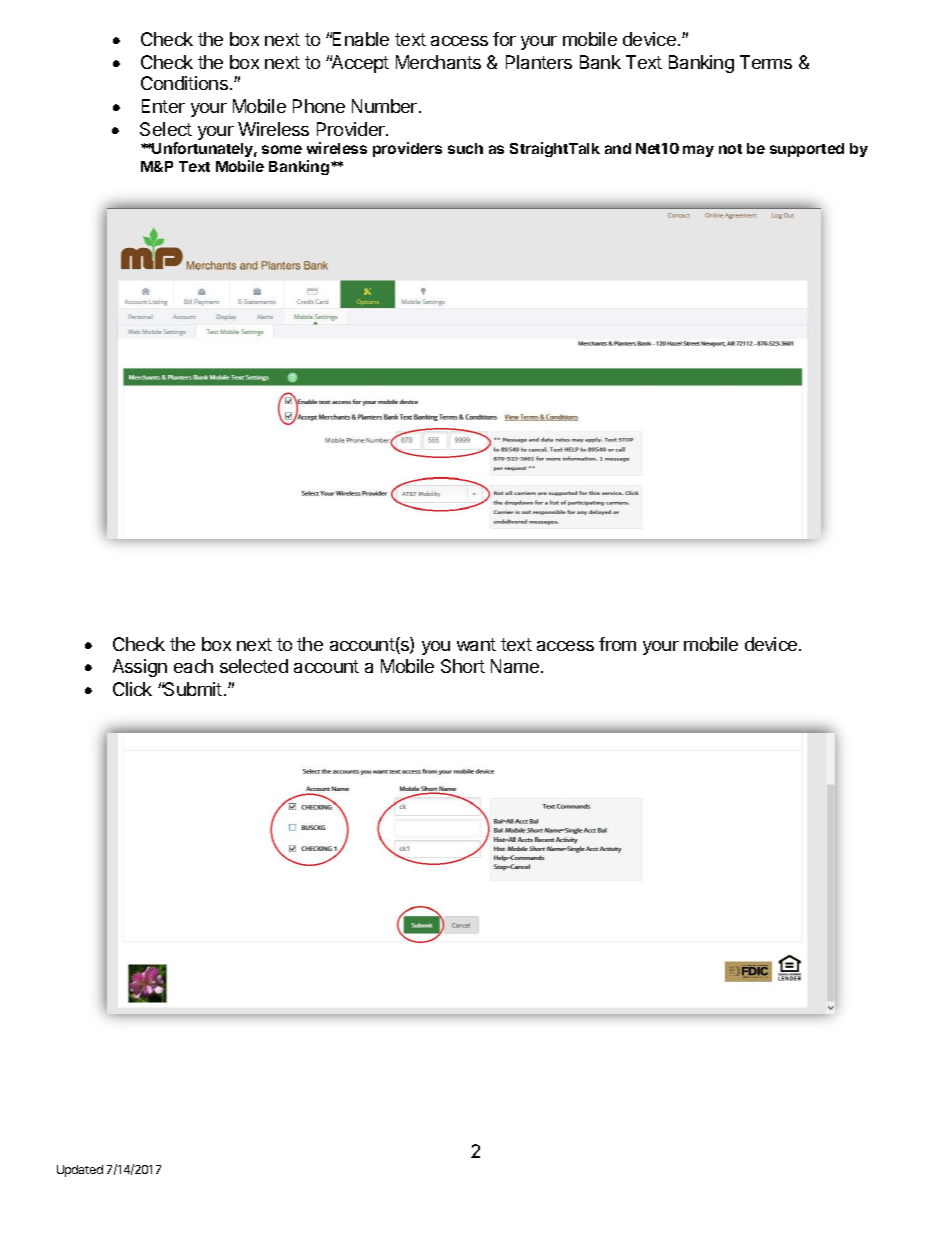 Image resolution: width=952 pixels, height=1233 pixels. I want to click on Terms, so click(766, 62).
